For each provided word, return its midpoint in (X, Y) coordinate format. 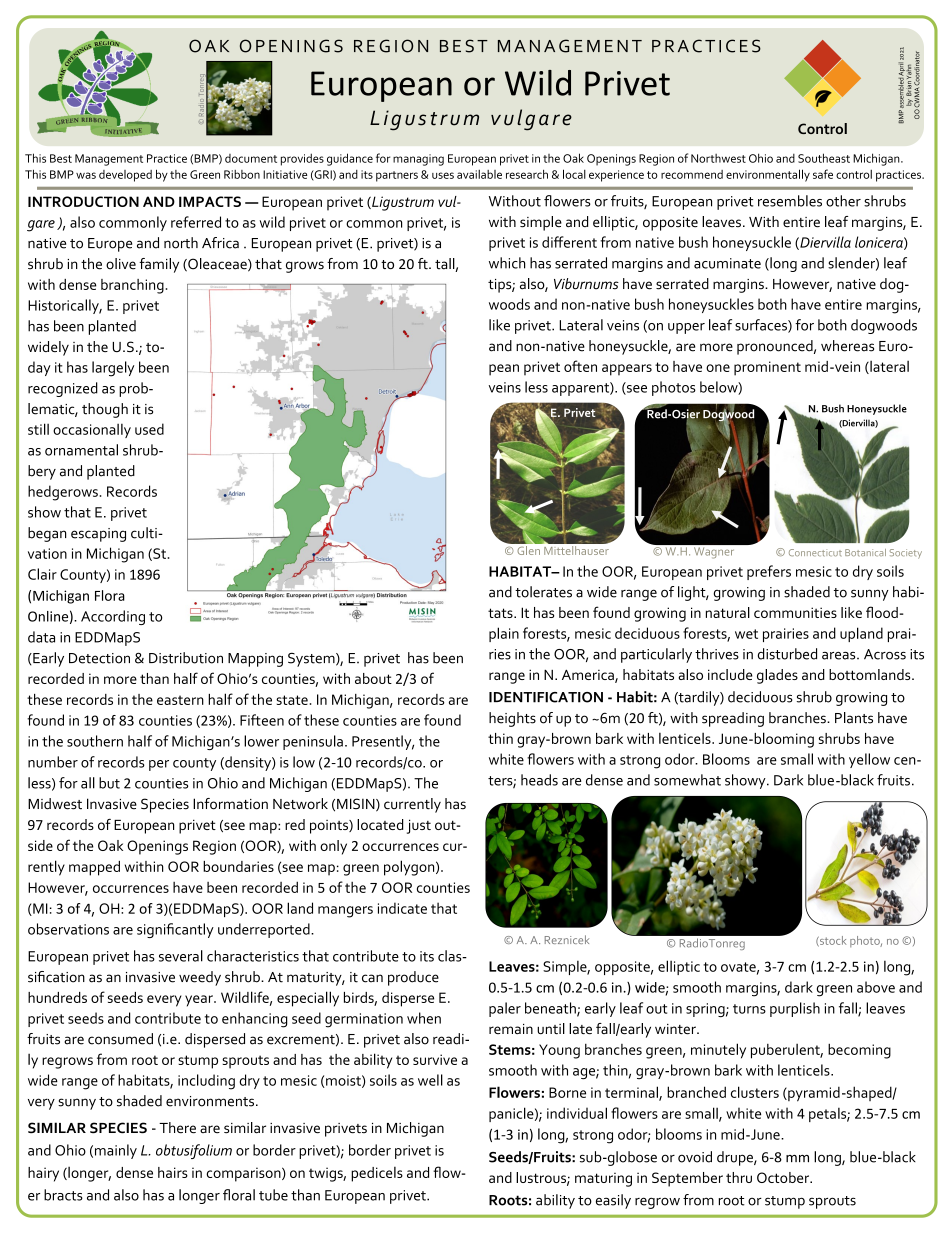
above (876, 987)
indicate (402, 908)
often (580, 366)
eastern (180, 700)
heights (512, 719)
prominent (767, 368)
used (149, 429)
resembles (790, 201)
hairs (173, 1172)
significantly (175, 930)
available (479, 174)
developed (125, 176)
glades (777, 676)
